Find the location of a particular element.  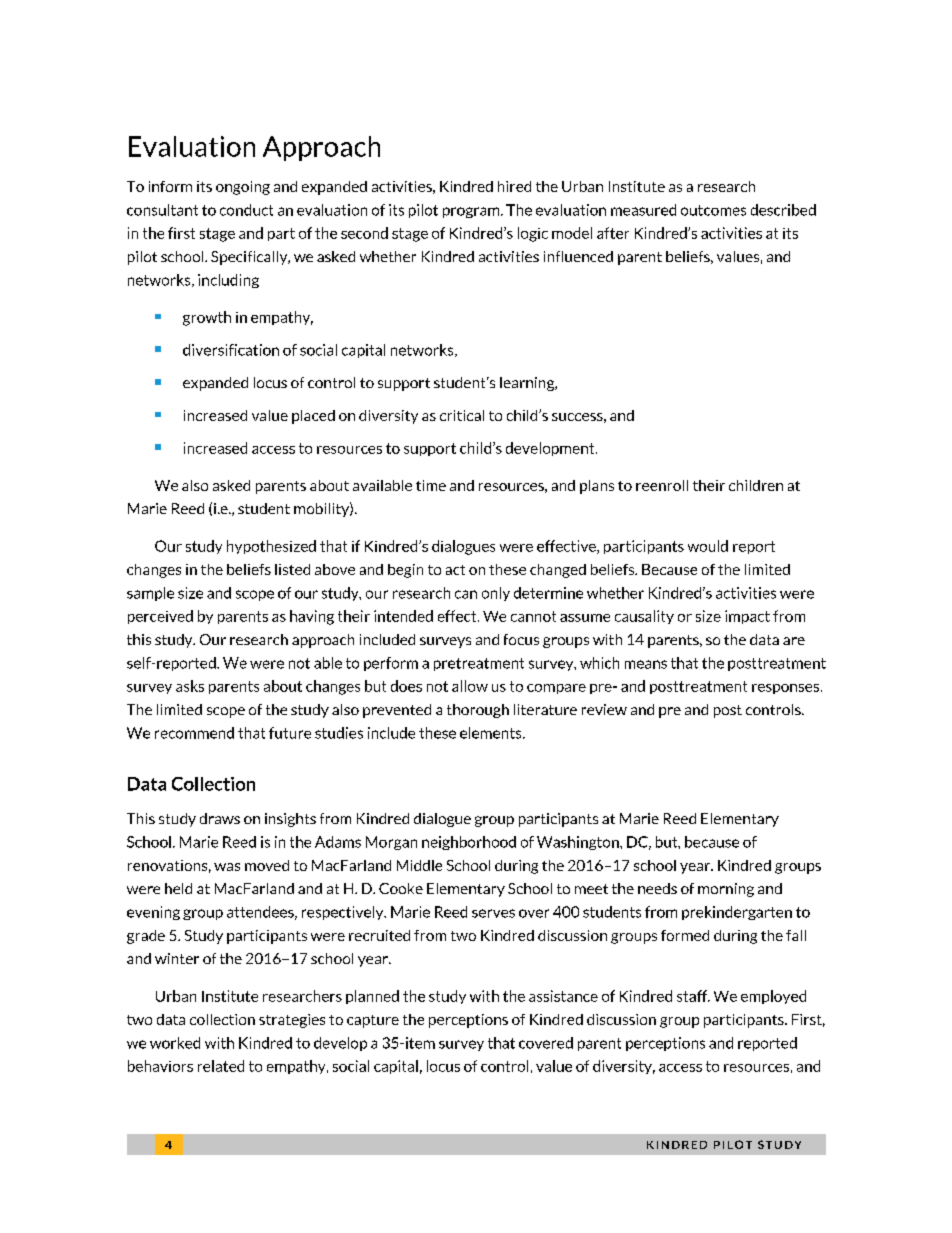

listed is located at coordinates (292, 569).
